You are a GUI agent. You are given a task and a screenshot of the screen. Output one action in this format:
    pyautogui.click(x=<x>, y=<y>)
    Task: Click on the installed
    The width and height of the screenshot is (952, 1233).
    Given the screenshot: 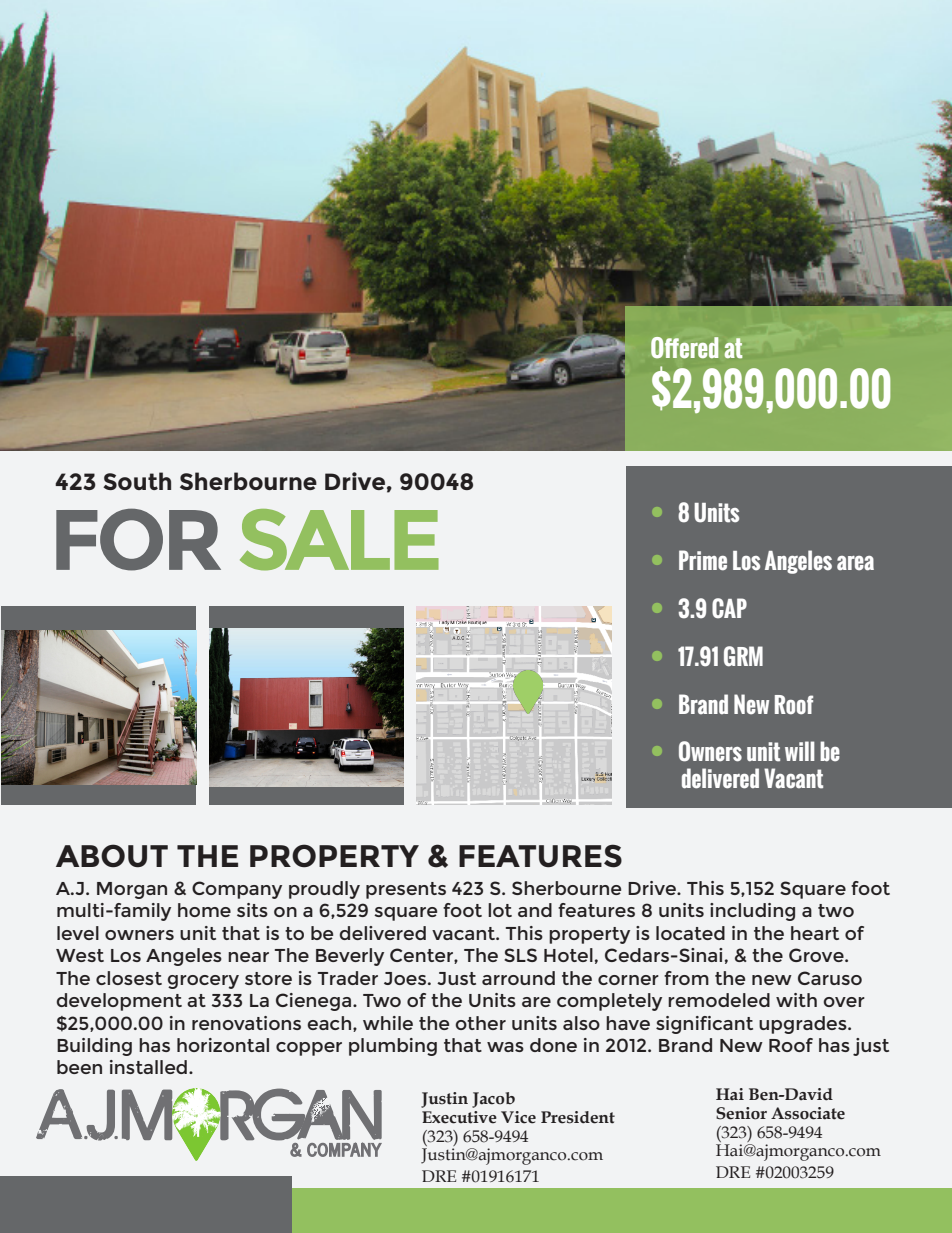 What is the action you would take?
    pyautogui.click(x=148, y=1067)
